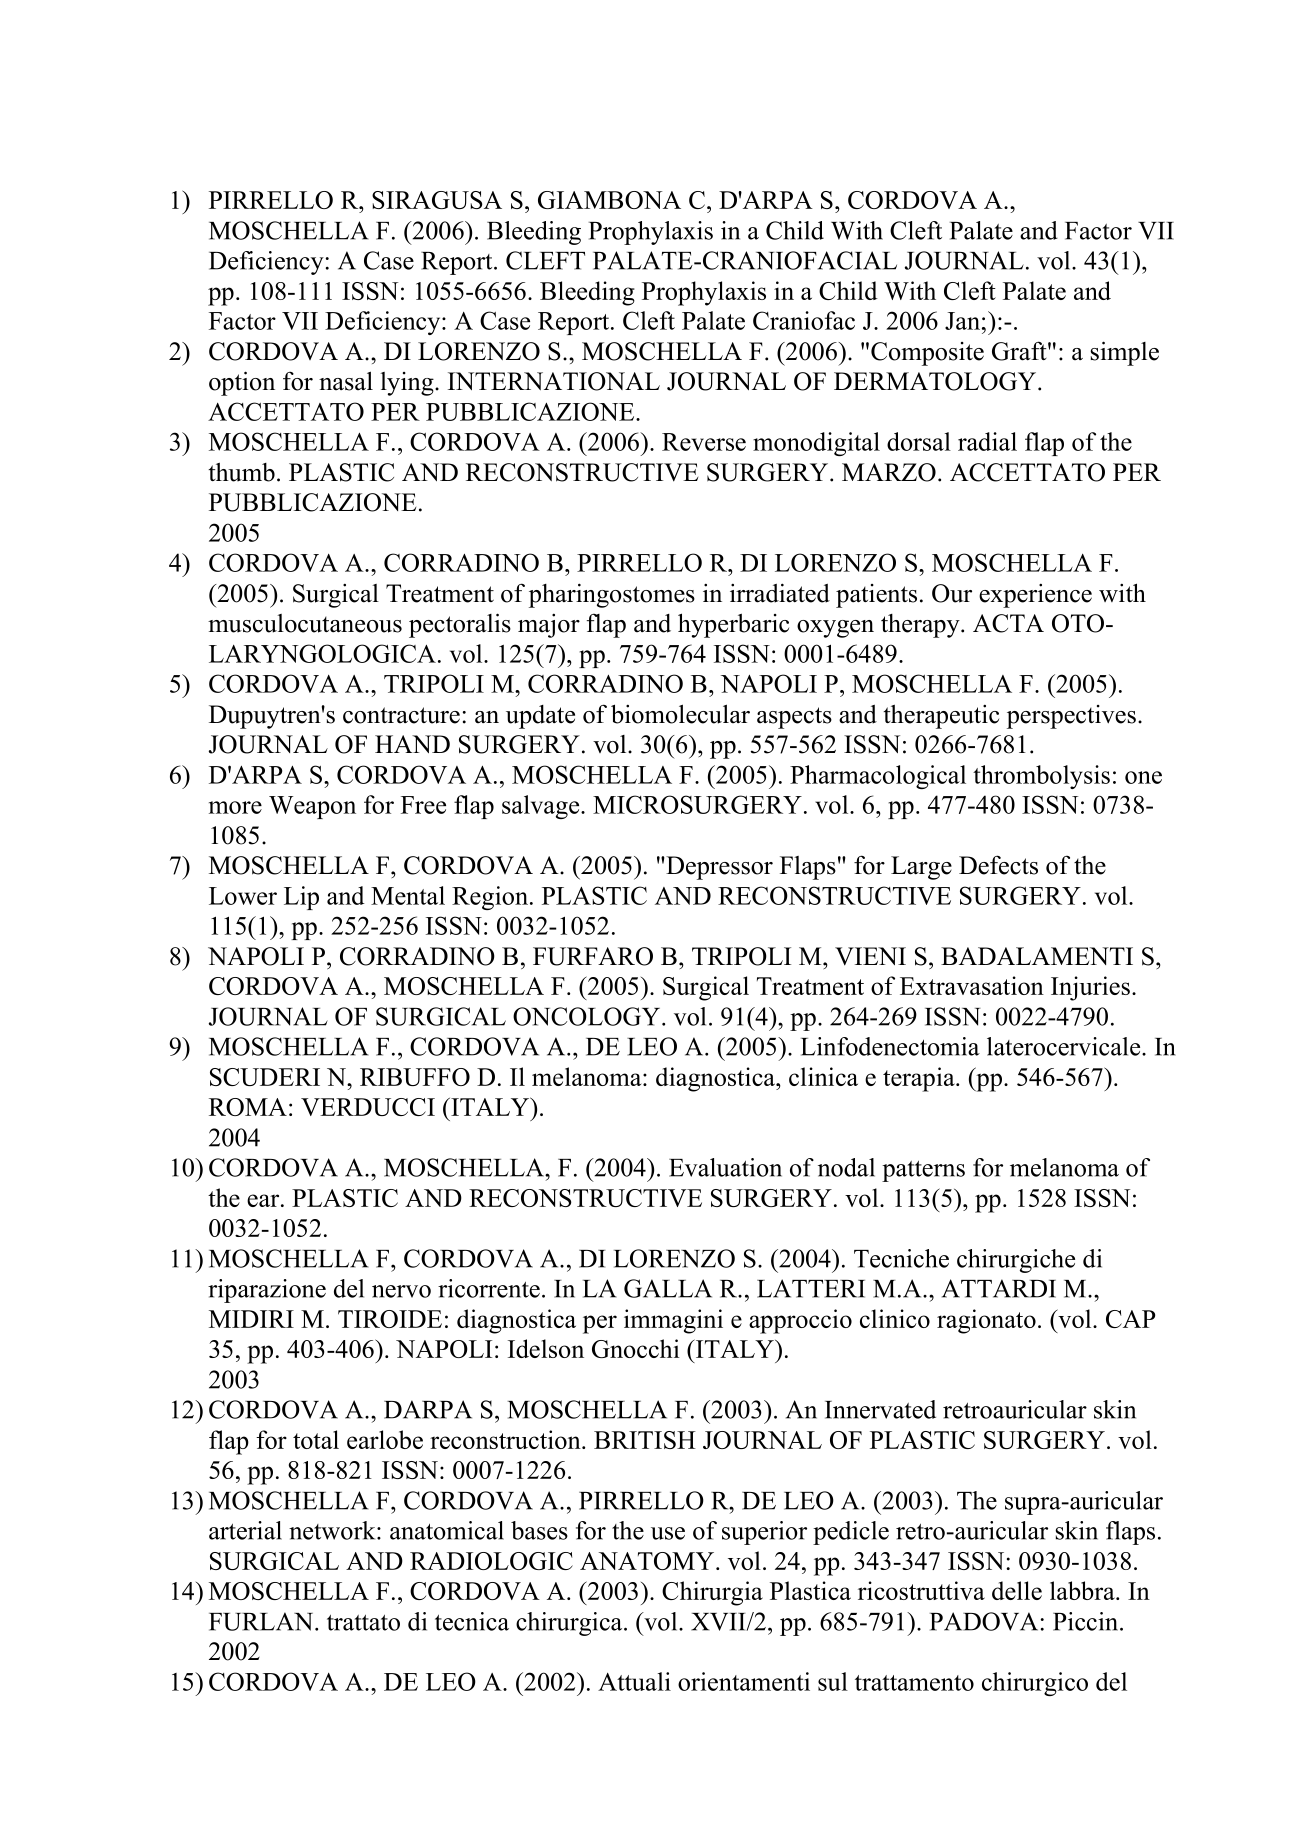 The width and height of the screenshot is (1304, 1845). What do you see at coordinates (301, 898) in the screenshot?
I see `Lip` at bounding box center [301, 898].
